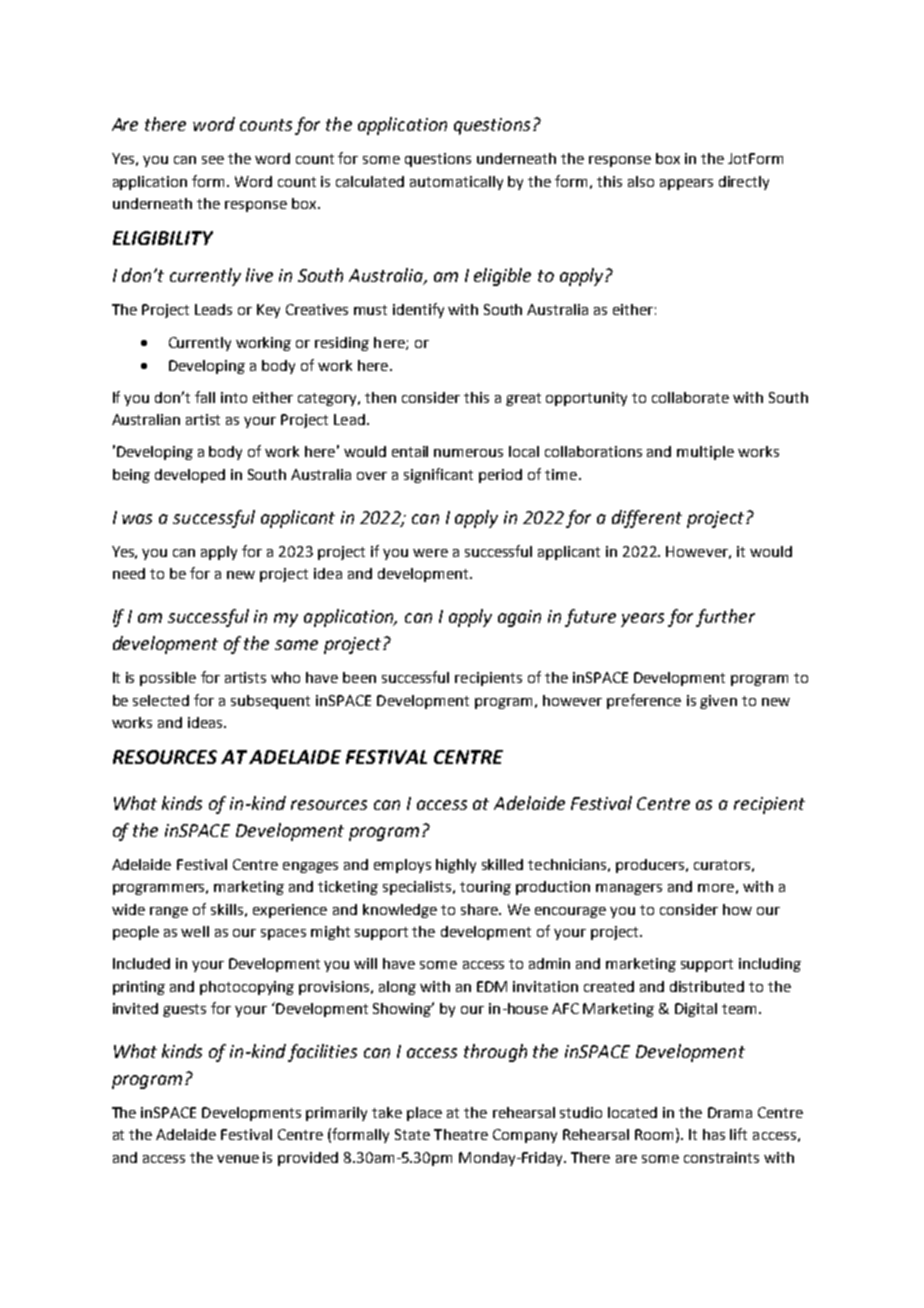 This image has height=1308, width=924. What do you see at coordinates (456, 183) in the image?
I see `automatically` at bounding box center [456, 183].
